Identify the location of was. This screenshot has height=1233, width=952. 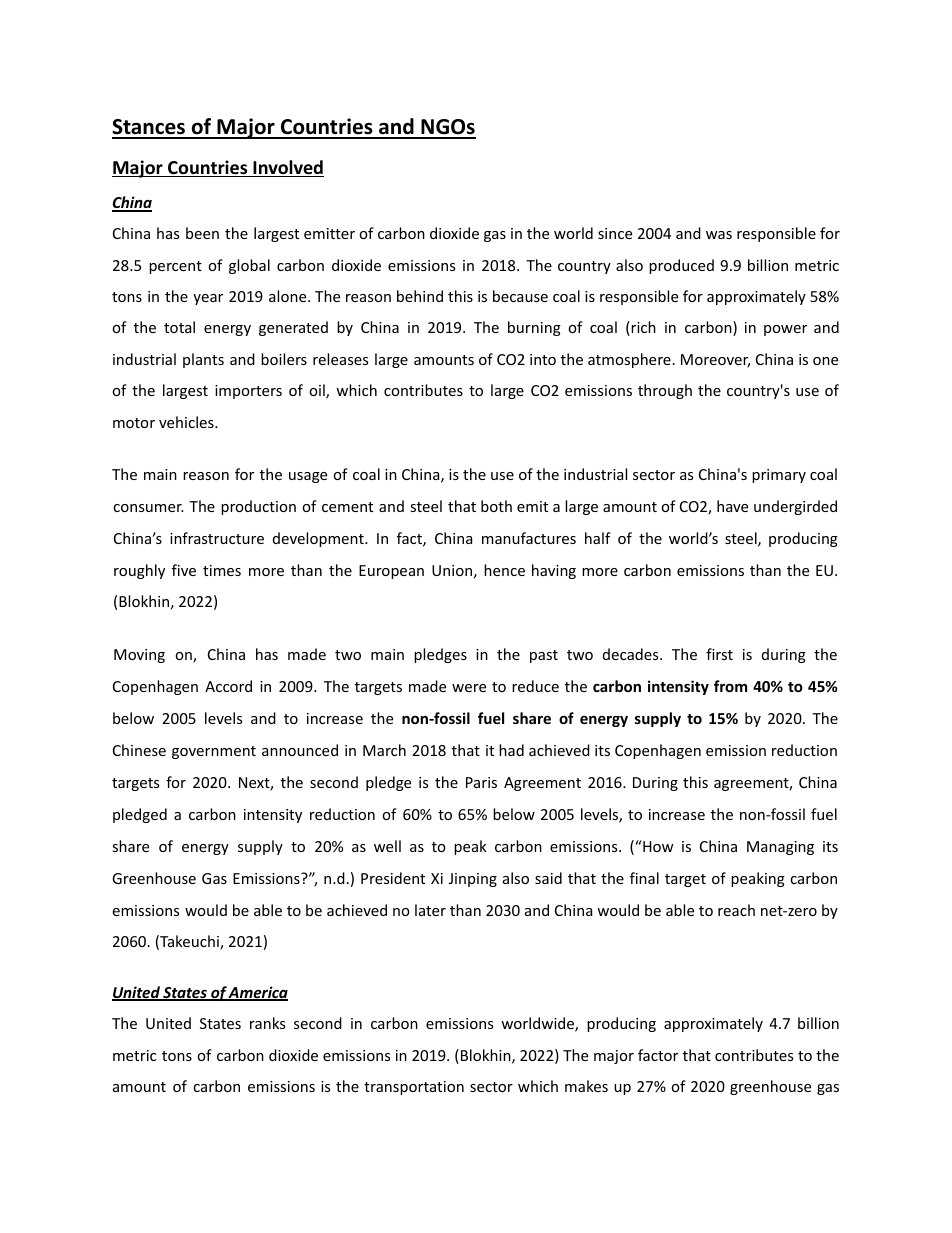
(719, 235).
